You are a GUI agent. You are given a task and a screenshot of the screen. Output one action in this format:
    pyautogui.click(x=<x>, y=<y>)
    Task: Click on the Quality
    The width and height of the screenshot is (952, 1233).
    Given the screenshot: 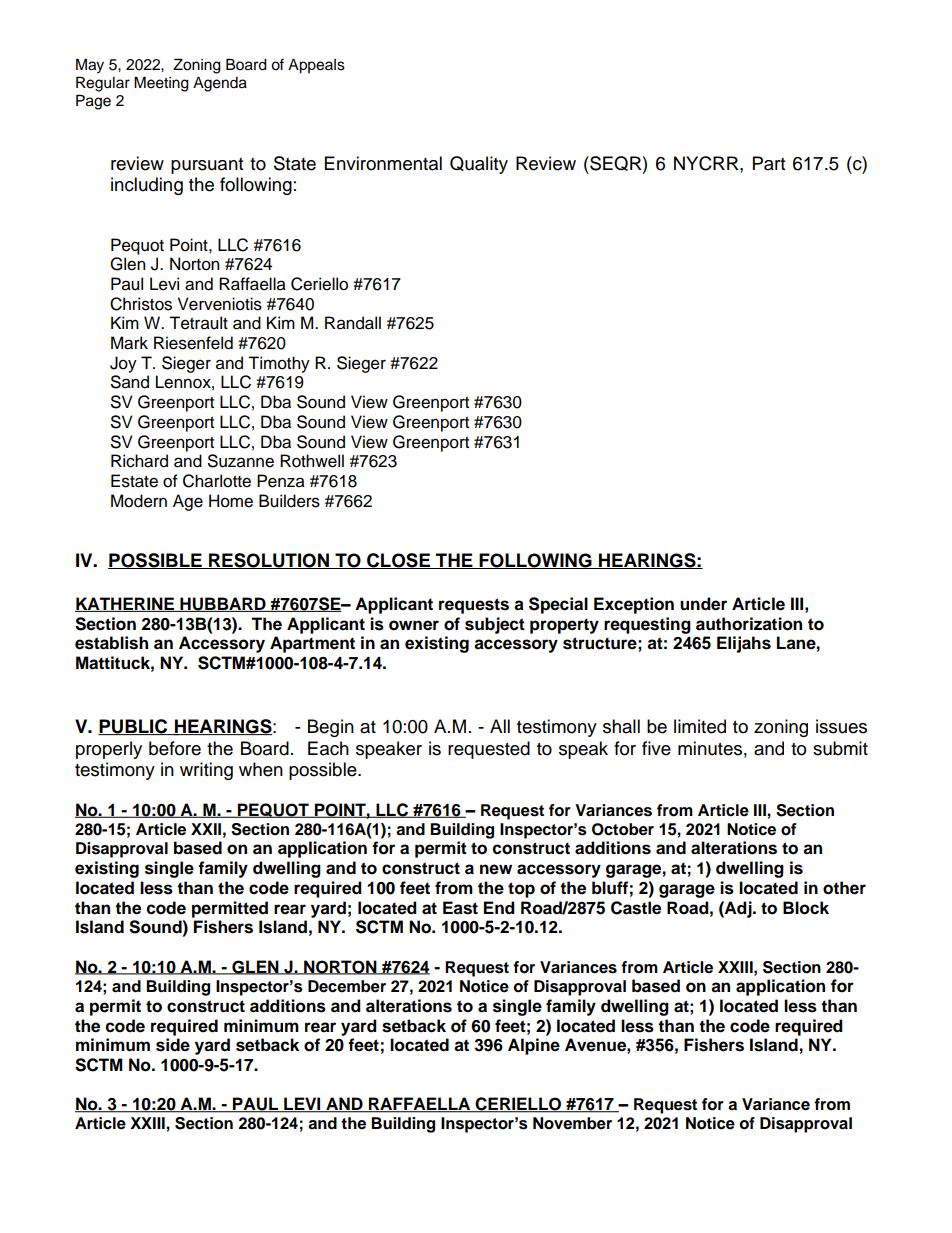 What is the action you would take?
    pyautogui.click(x=479, y=165)
